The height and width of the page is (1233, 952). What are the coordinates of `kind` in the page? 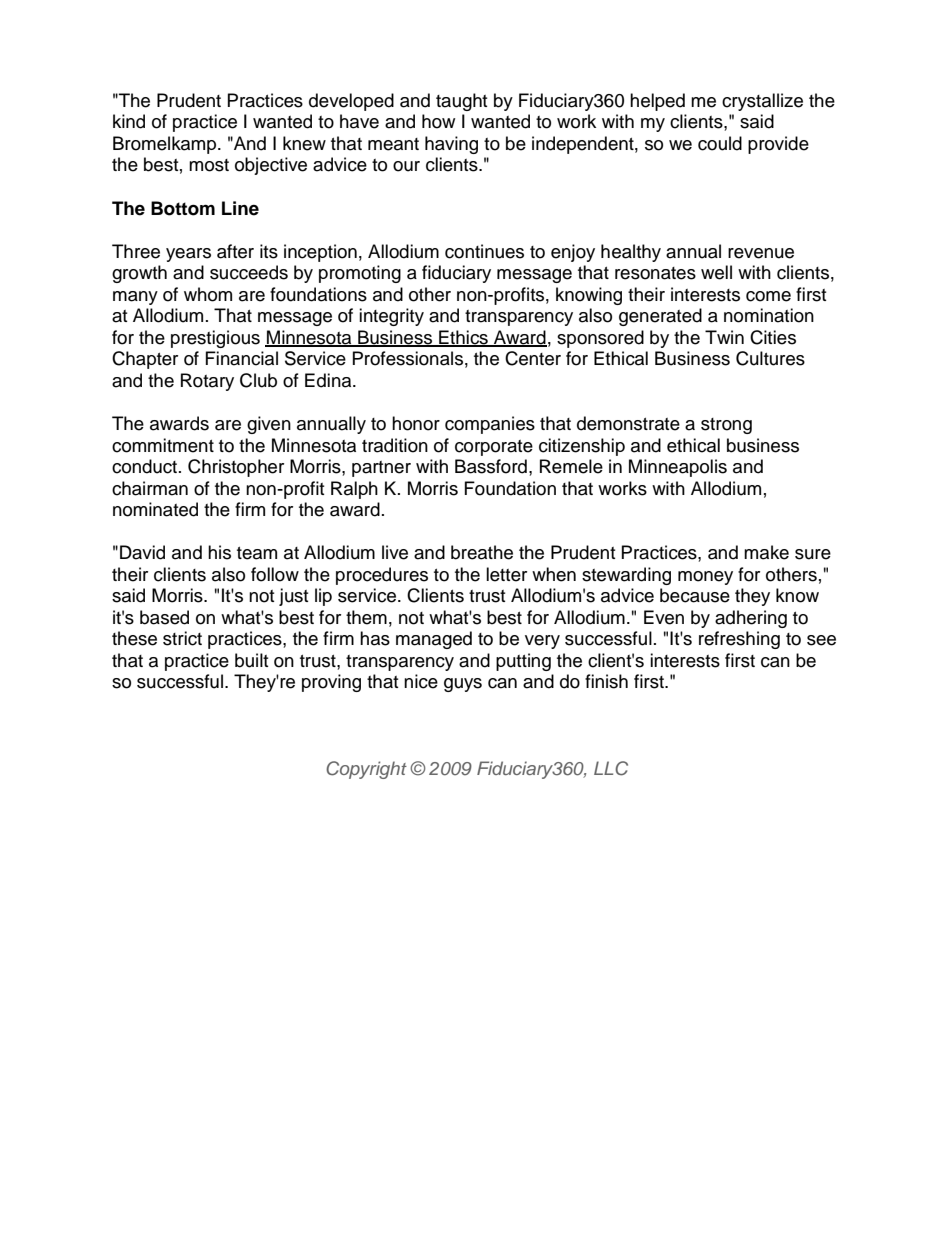 It's located at (129, 121).
